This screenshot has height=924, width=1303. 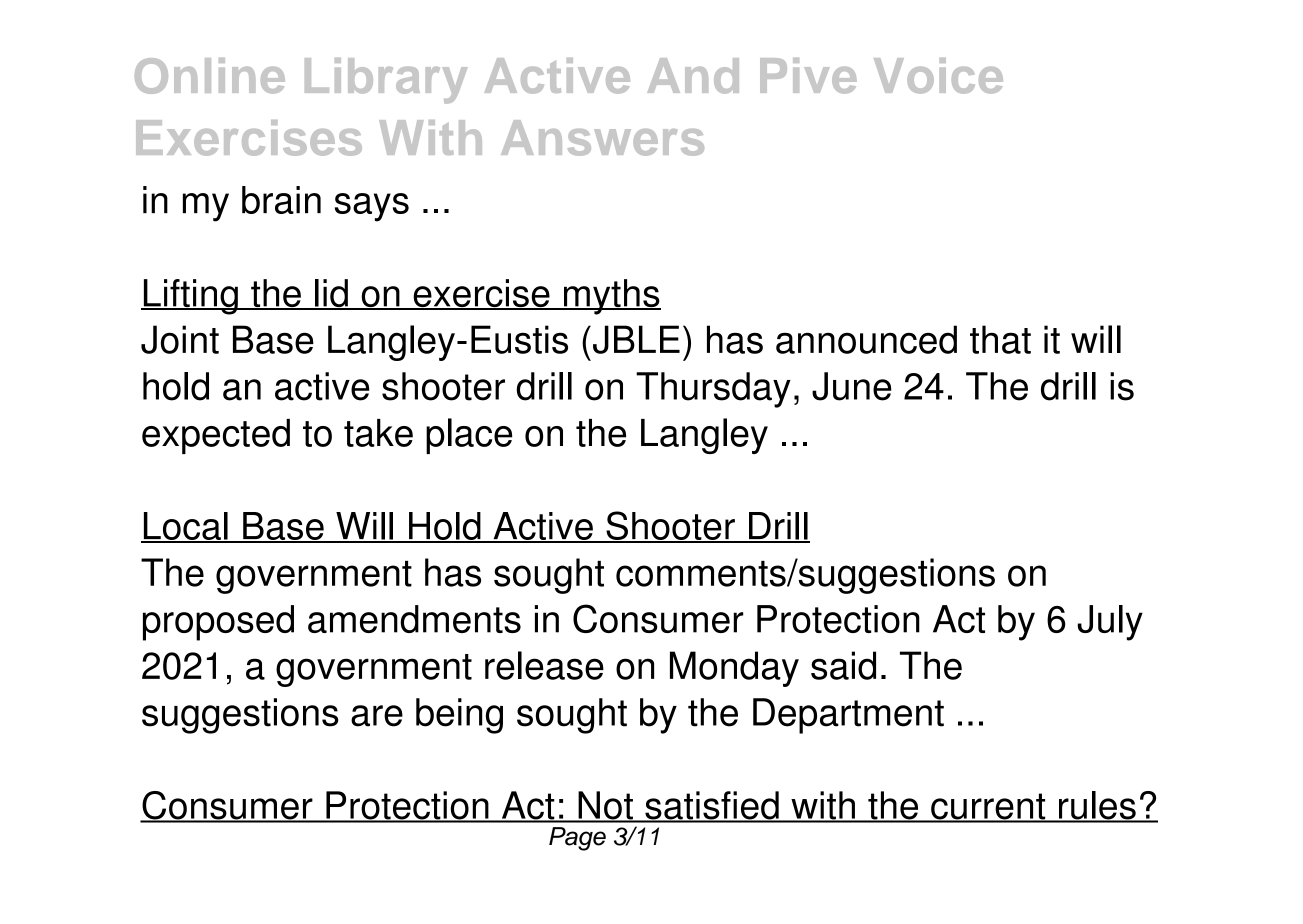 What do you see at coordinates (216, 436) in the screenshot?
I see `expected` at bounding box center [216, 436].
